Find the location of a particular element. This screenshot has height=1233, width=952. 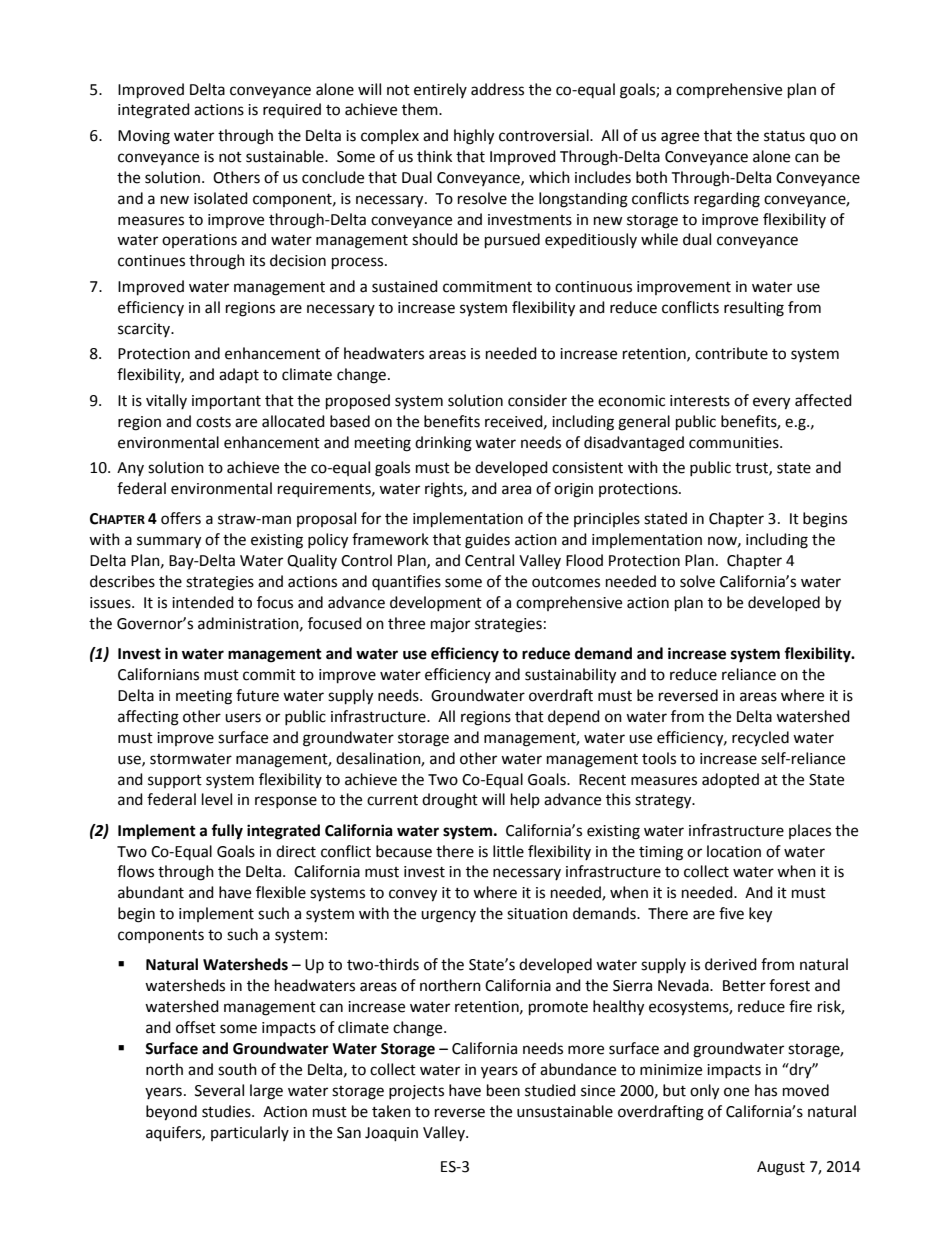

recycled is located at coordinates (760, 738).
